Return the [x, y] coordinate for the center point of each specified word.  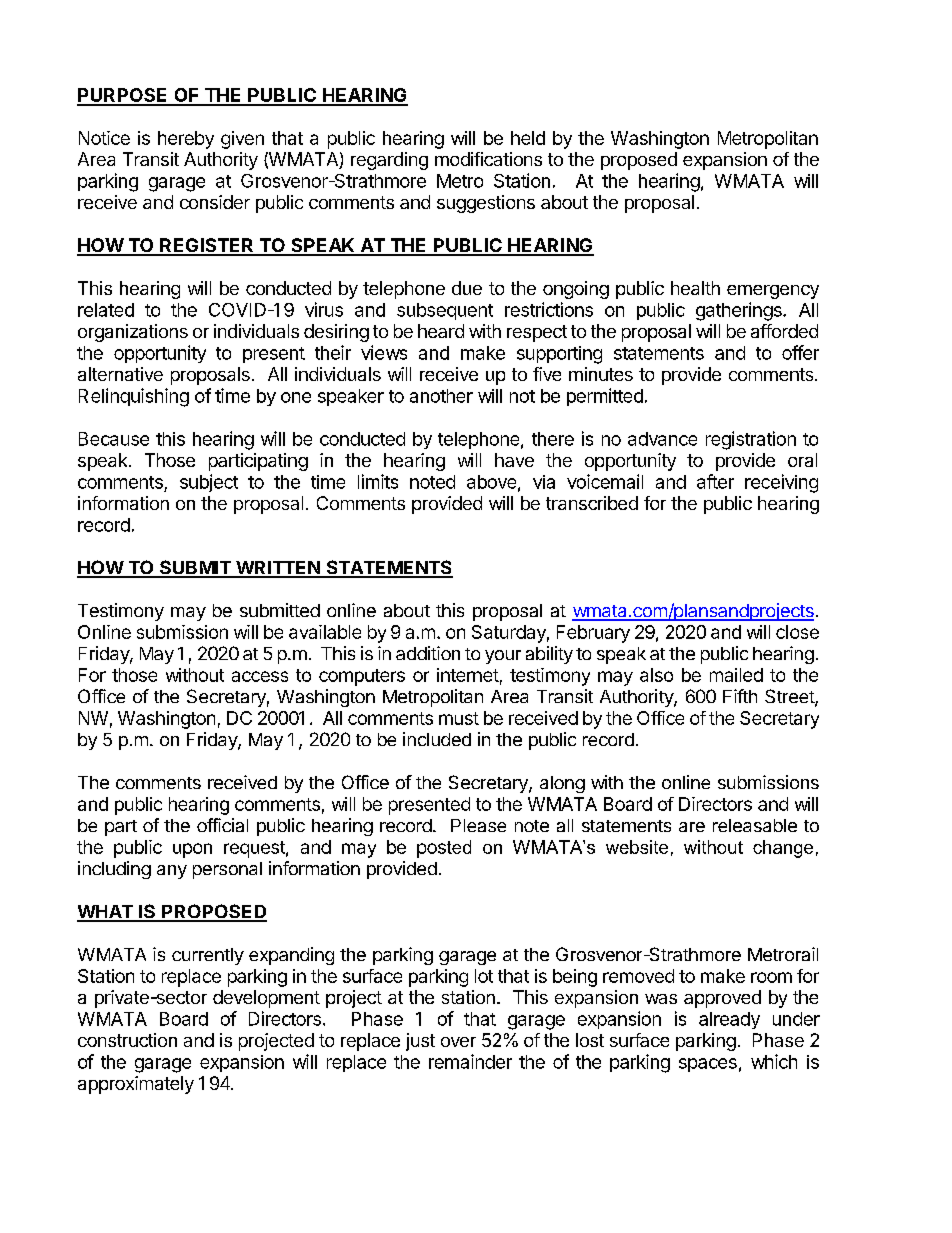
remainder [470, 1061]
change [783, 849]
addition [428, 653]
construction [127, 1040]
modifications [488, 159]
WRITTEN [278, 569]
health [695, 288]
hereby [186, 140]
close [797, 632]
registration [751, 440]
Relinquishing [134, 397]
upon [192, 850]
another [441, 396]
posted [444, 849]
